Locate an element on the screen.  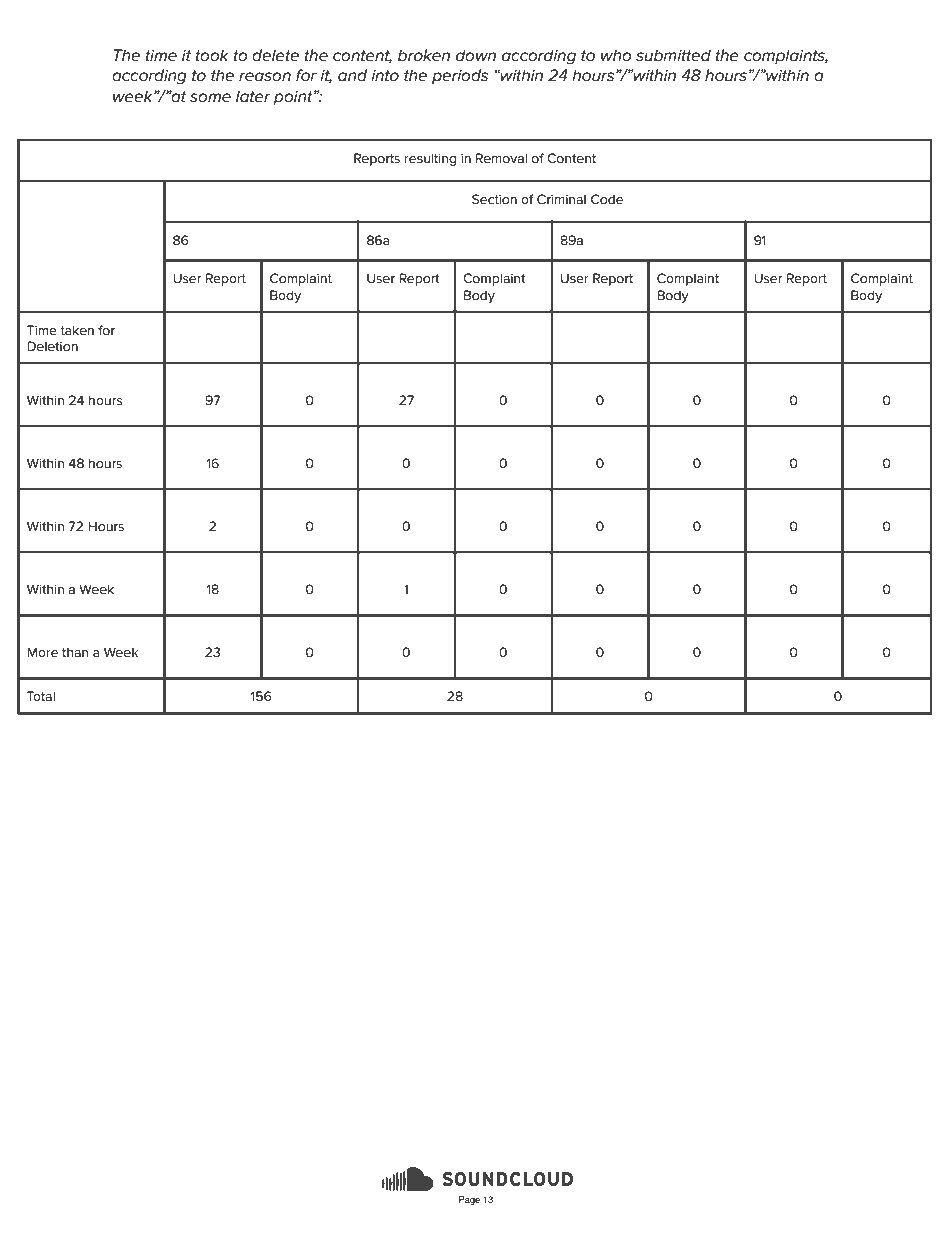
Criminal is located at coordinates (561, 199).
